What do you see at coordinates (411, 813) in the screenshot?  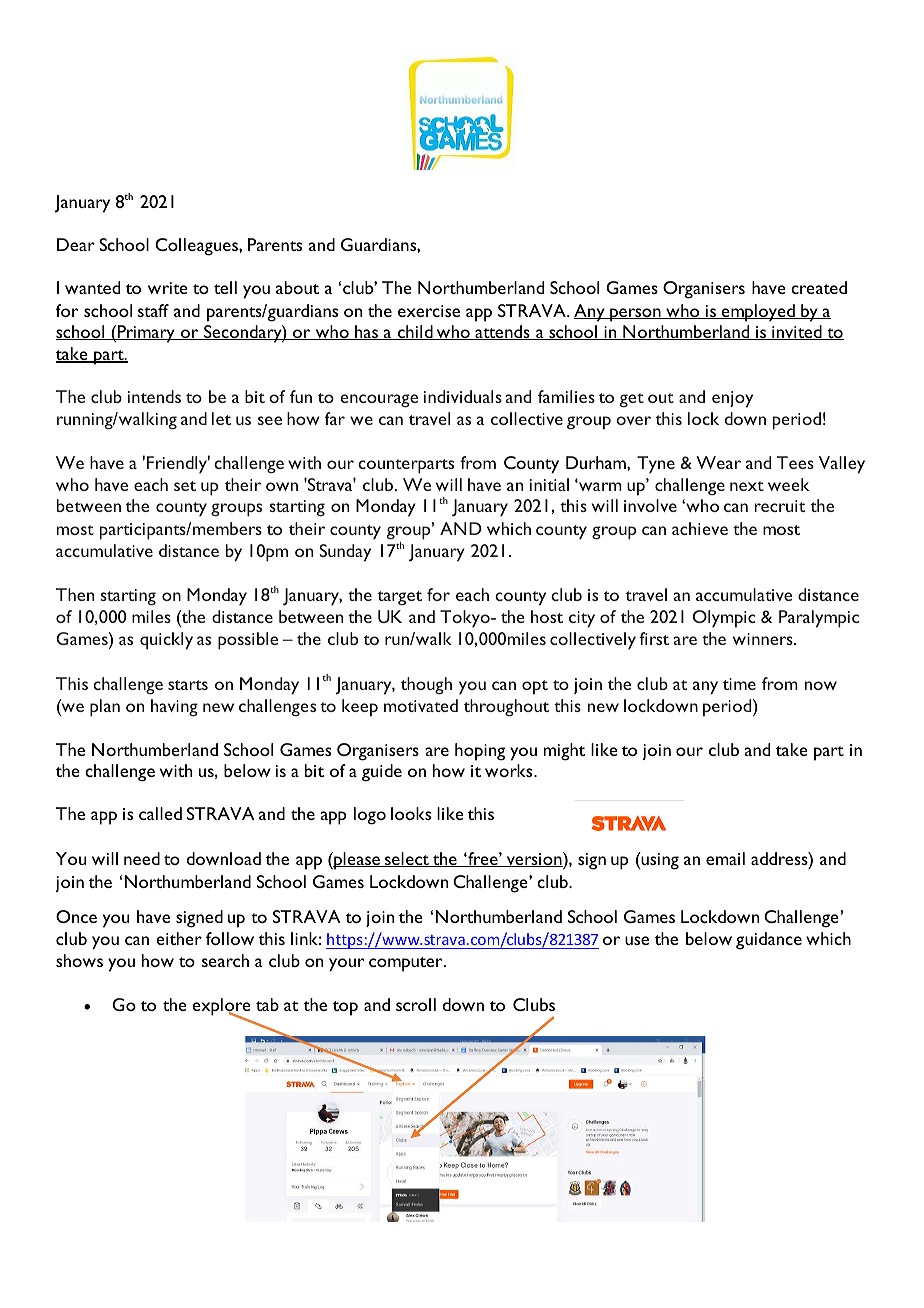 I see `looks` at bounding box center [411, 813].
